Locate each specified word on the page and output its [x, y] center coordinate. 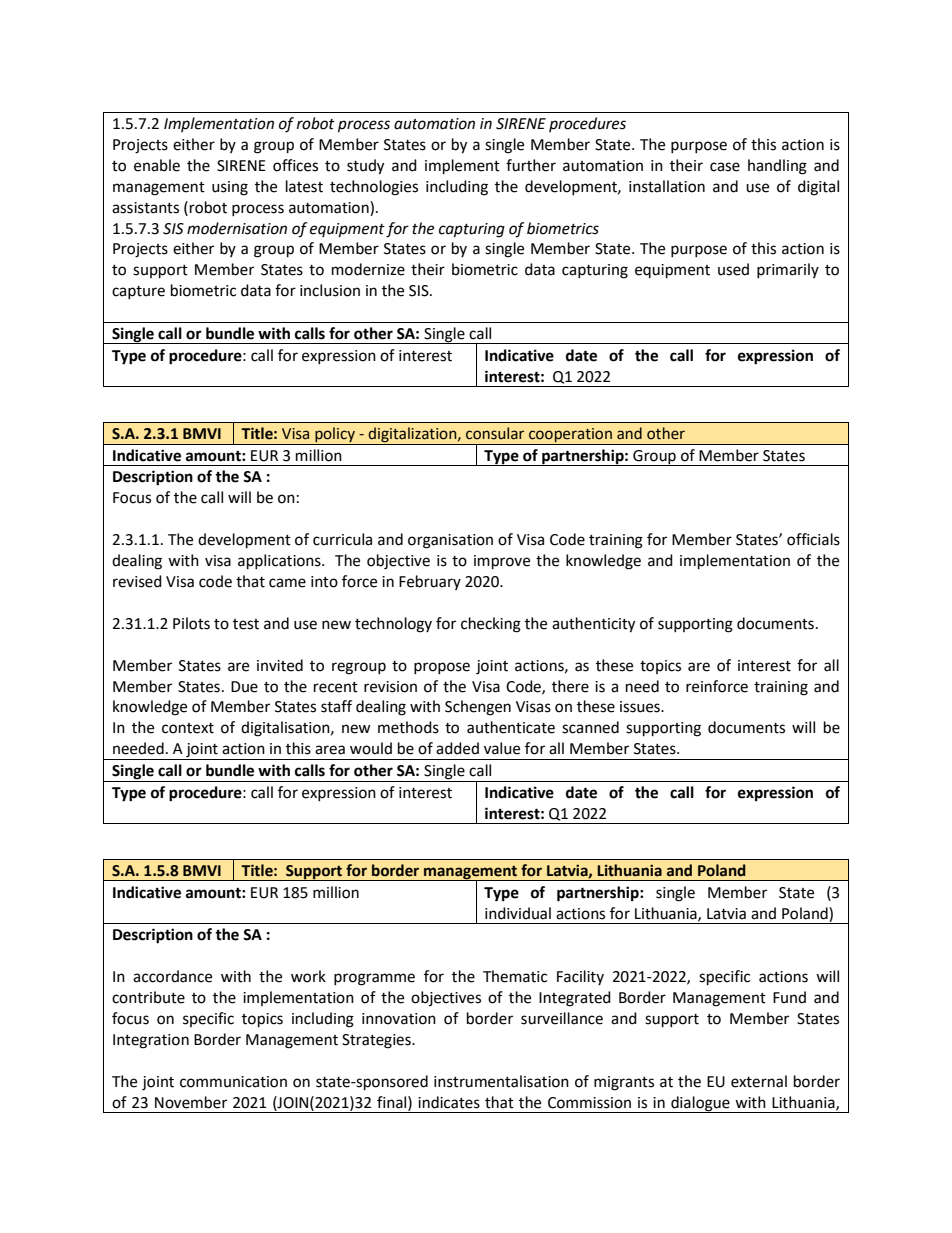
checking [491, 625]
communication [233, 1082]
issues [641, 707]
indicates [449, 1102]
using [230, 188]
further [531, 165]
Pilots [191, 623]
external [759, 1081]
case [725, 167]
